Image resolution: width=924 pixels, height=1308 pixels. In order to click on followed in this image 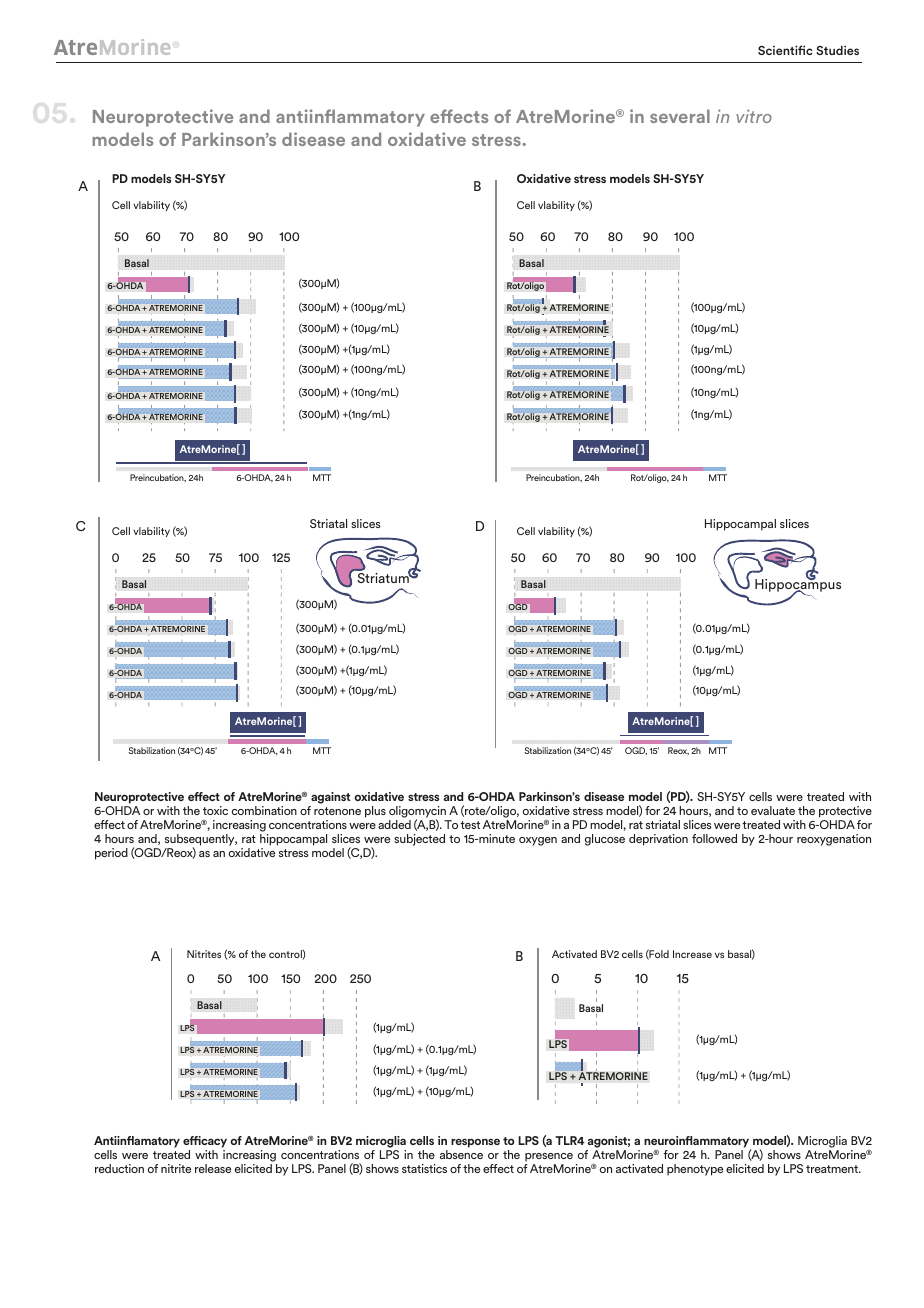, I will do `click(714, 838)`.
